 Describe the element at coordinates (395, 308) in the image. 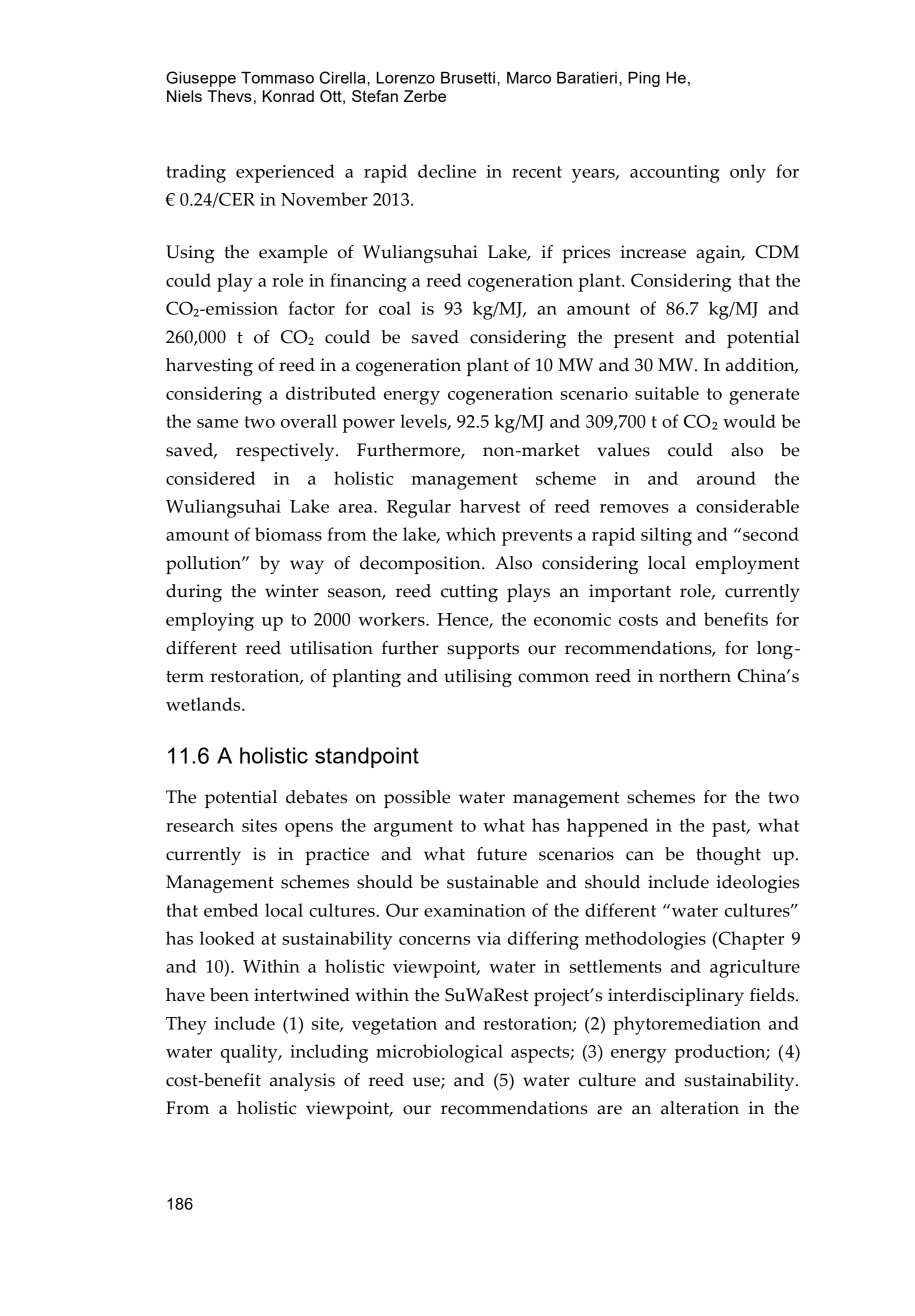

I see `coal` at that location.
